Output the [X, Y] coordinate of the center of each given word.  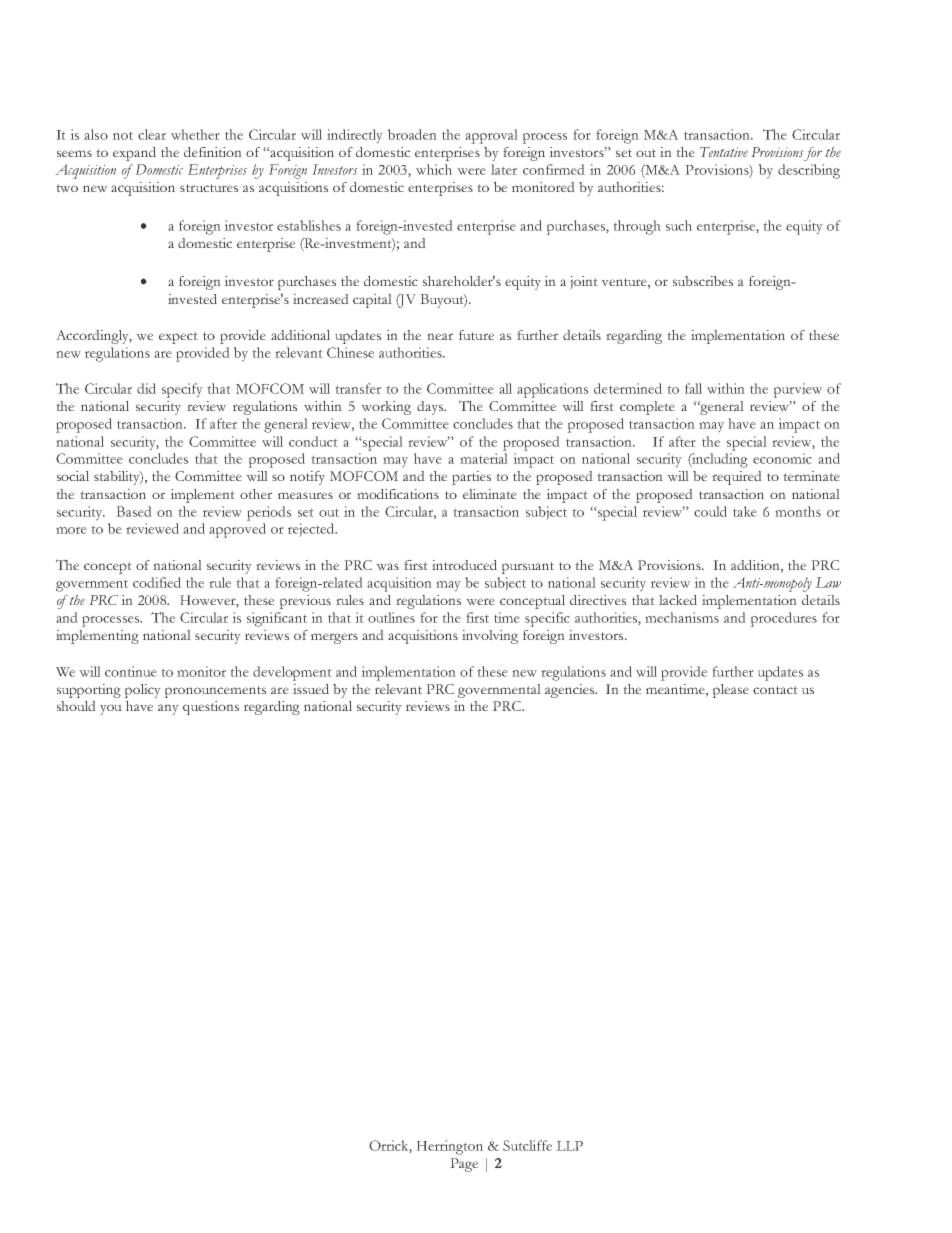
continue [131, 671]
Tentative [724, 152]
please [730, 691]
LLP [569, 1146]
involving [490, 637]
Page [464, 1165]
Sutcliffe [527, 1145]
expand [134, 154]
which [434, 169]
